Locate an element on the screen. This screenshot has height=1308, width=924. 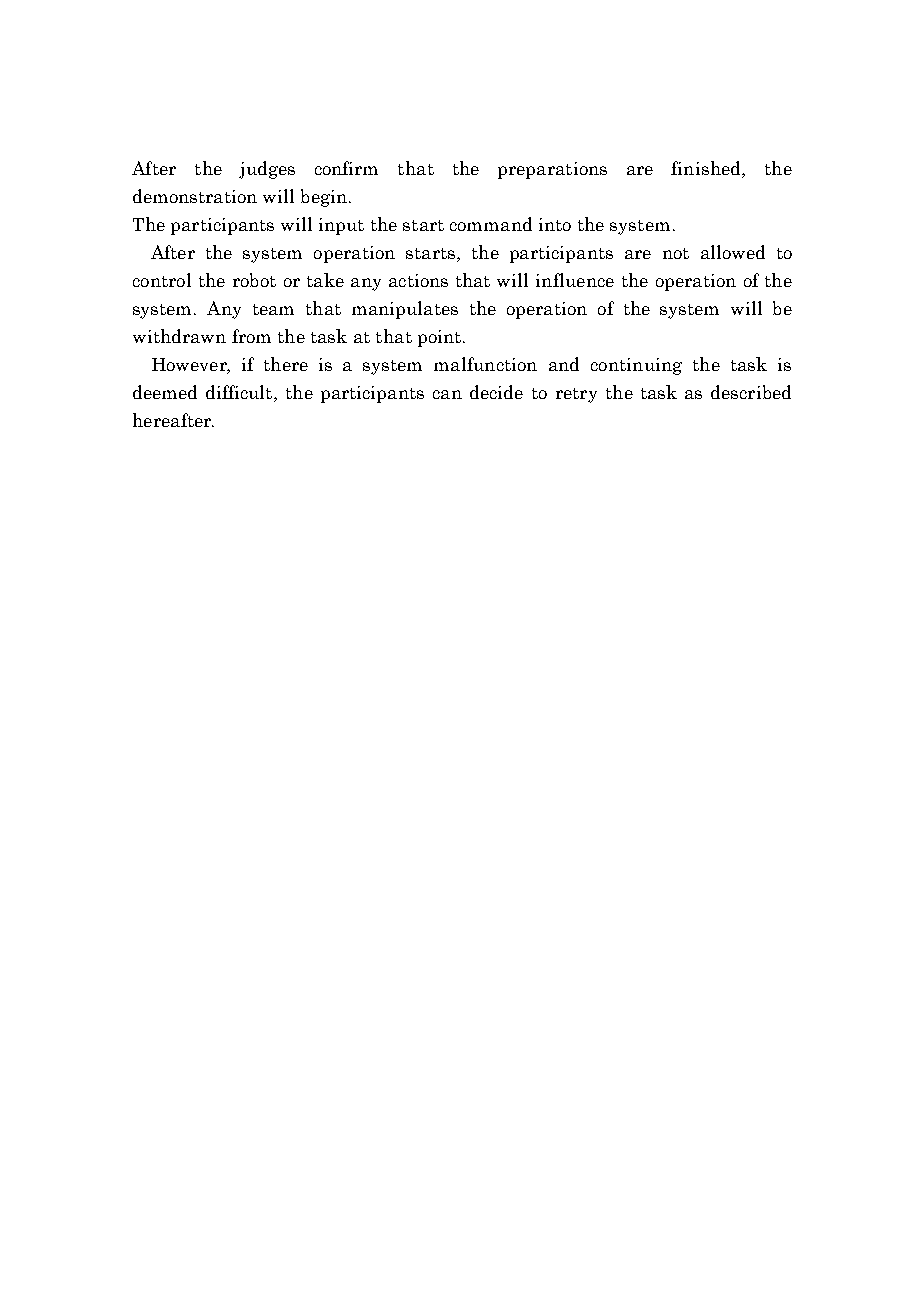
from is located at coordinates (251, 336).
